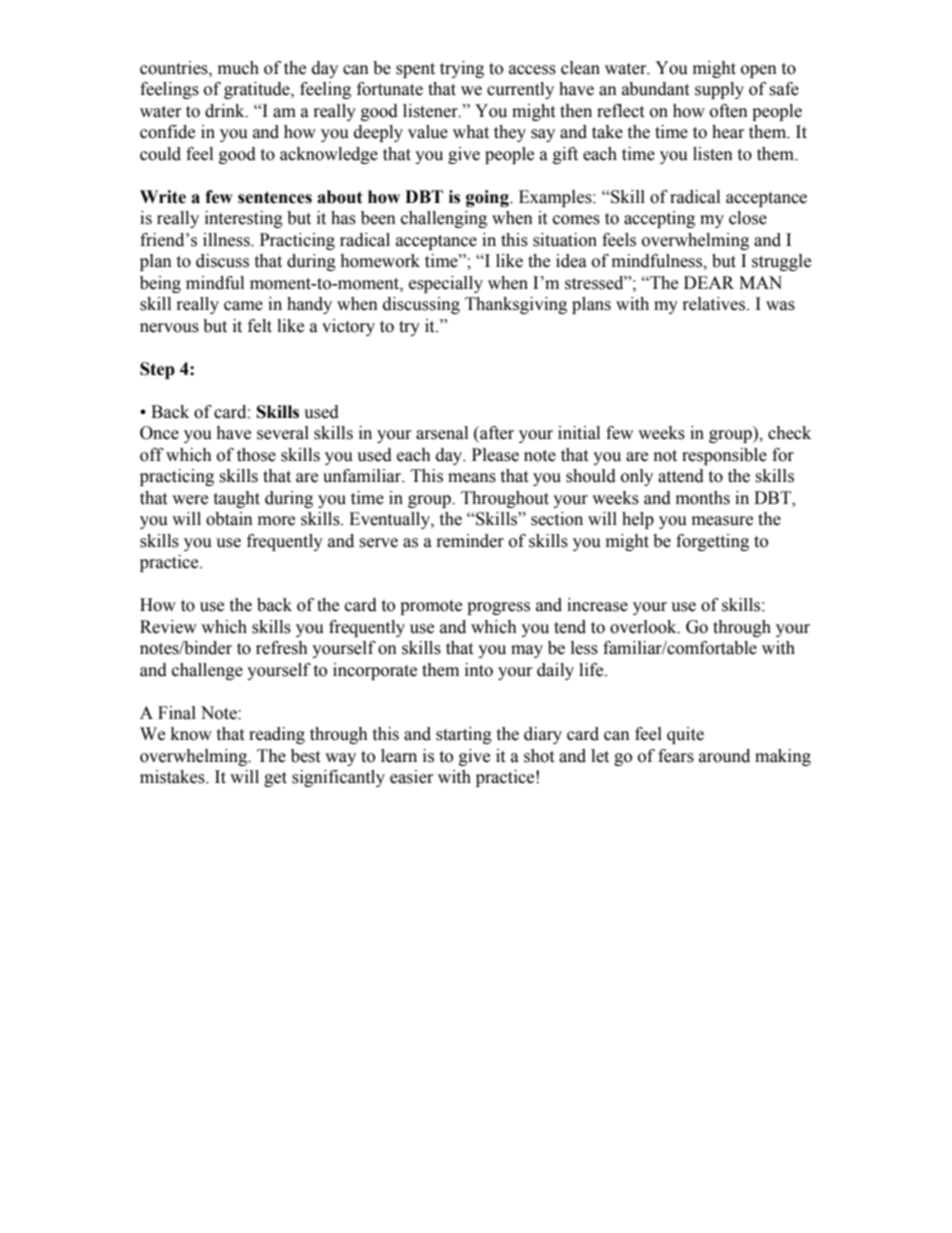 The width and height of the document is (952, 1233). I want to click on DEAR, so click(709, 282).
